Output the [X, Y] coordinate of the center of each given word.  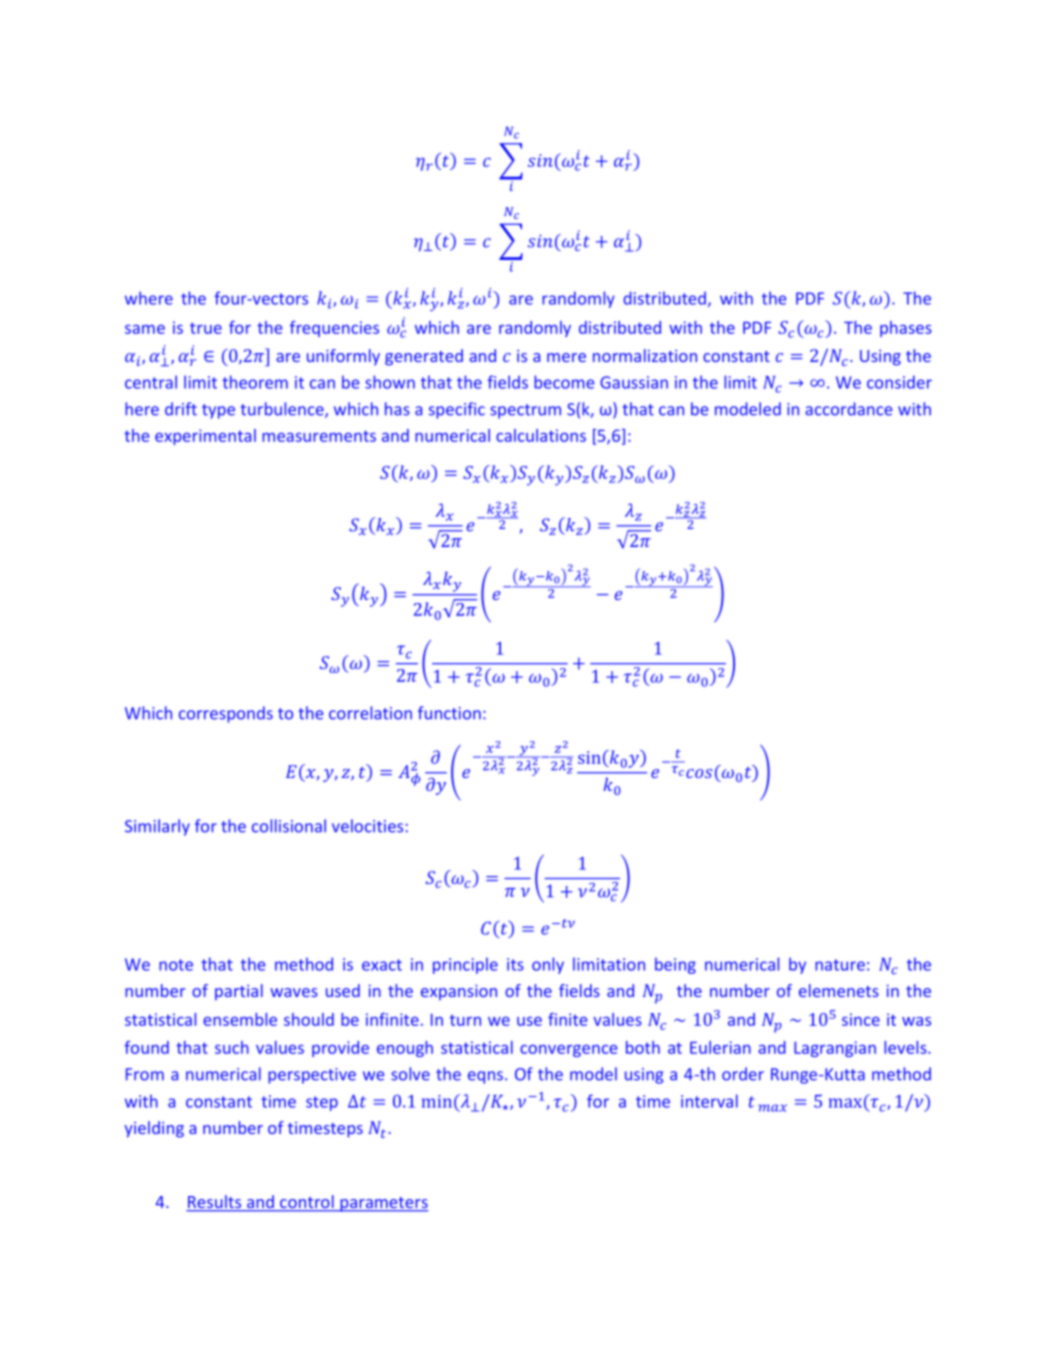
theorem [255, 382]
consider [899, 382]
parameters [383, 1204]
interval [709, 1101]
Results [215, 1203]
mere [566, 357]
